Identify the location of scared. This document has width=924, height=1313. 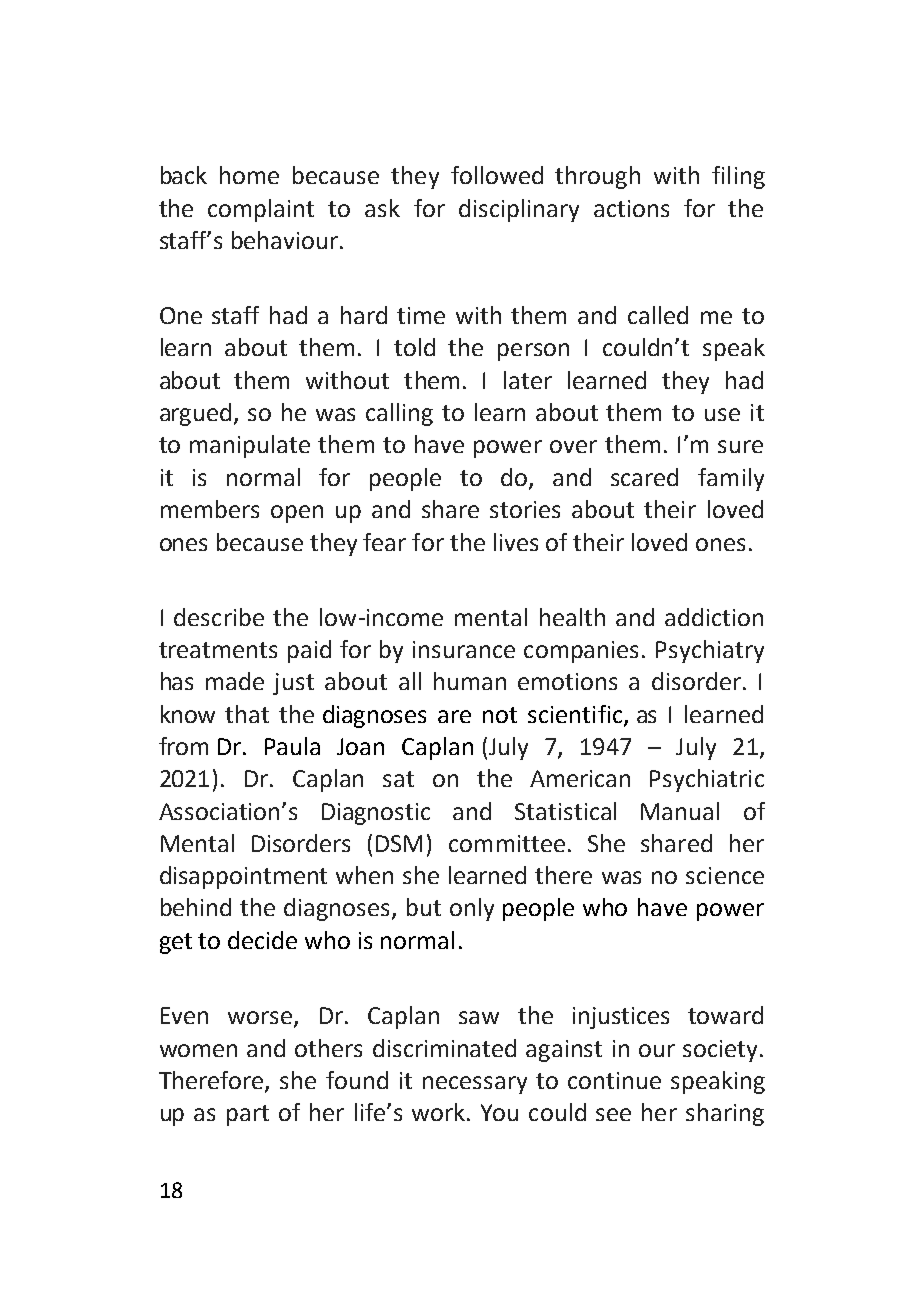
(644, 477).
